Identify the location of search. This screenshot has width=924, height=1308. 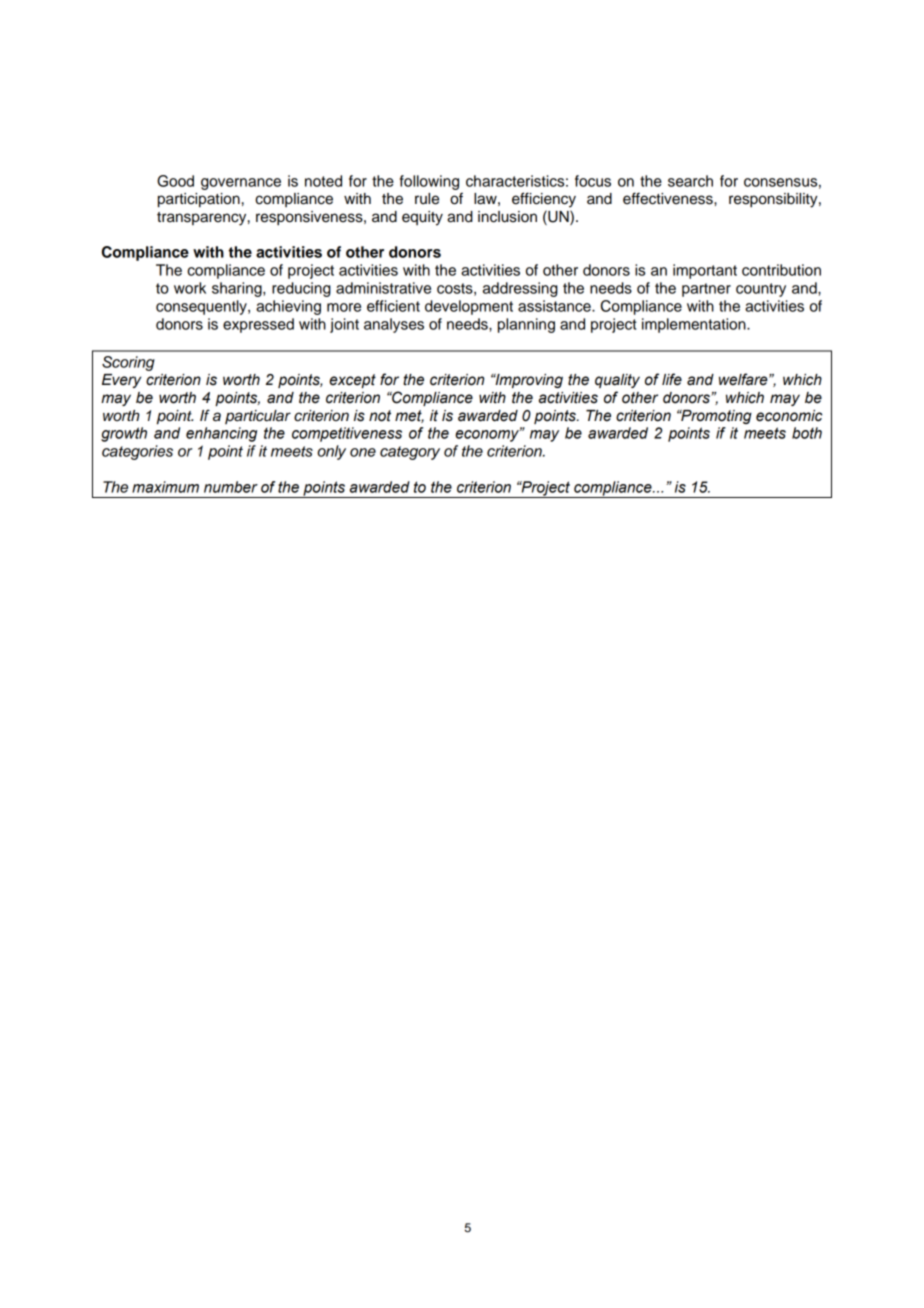
(690, 181).
